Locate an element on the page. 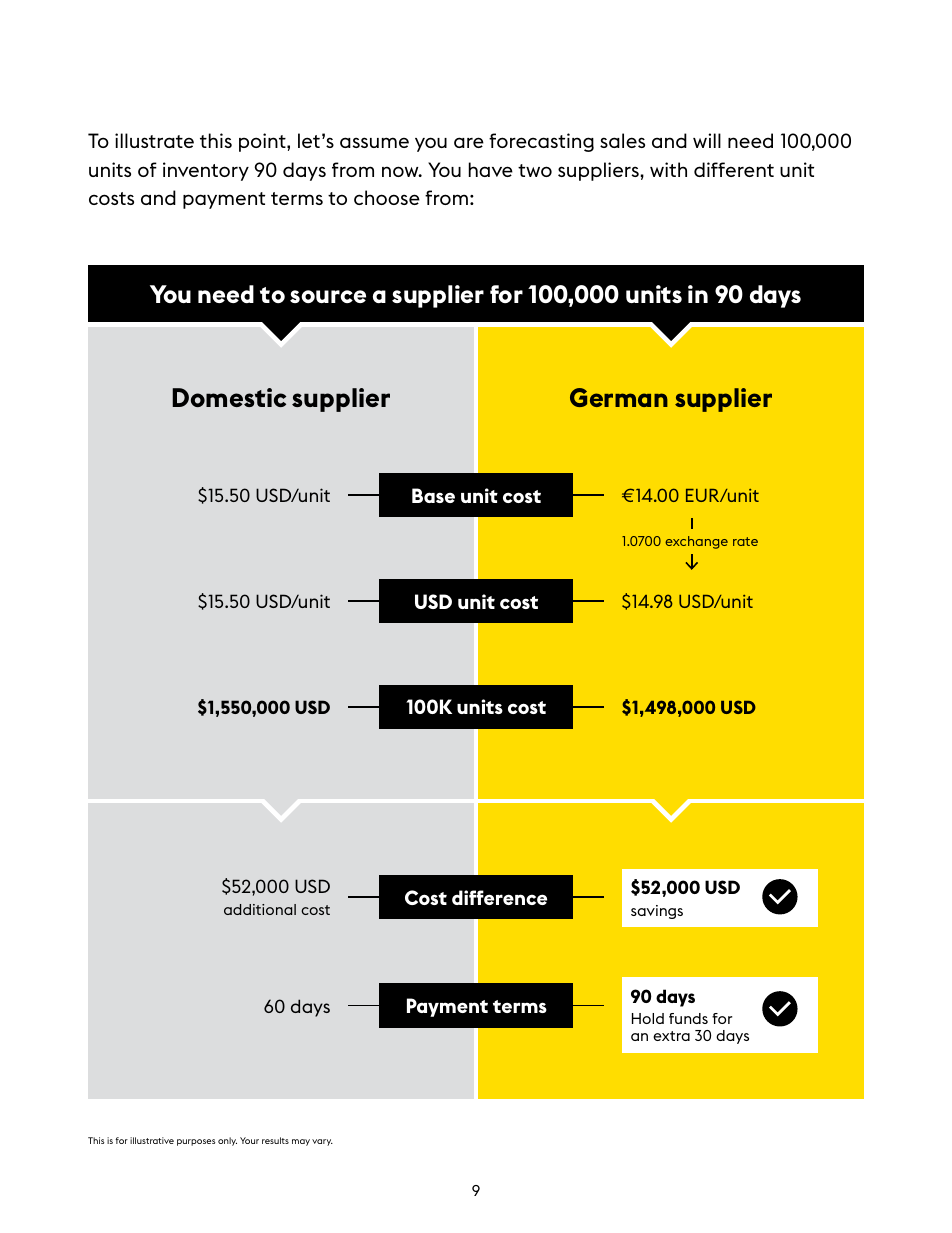  only is located at coordinates (227, 1141).
